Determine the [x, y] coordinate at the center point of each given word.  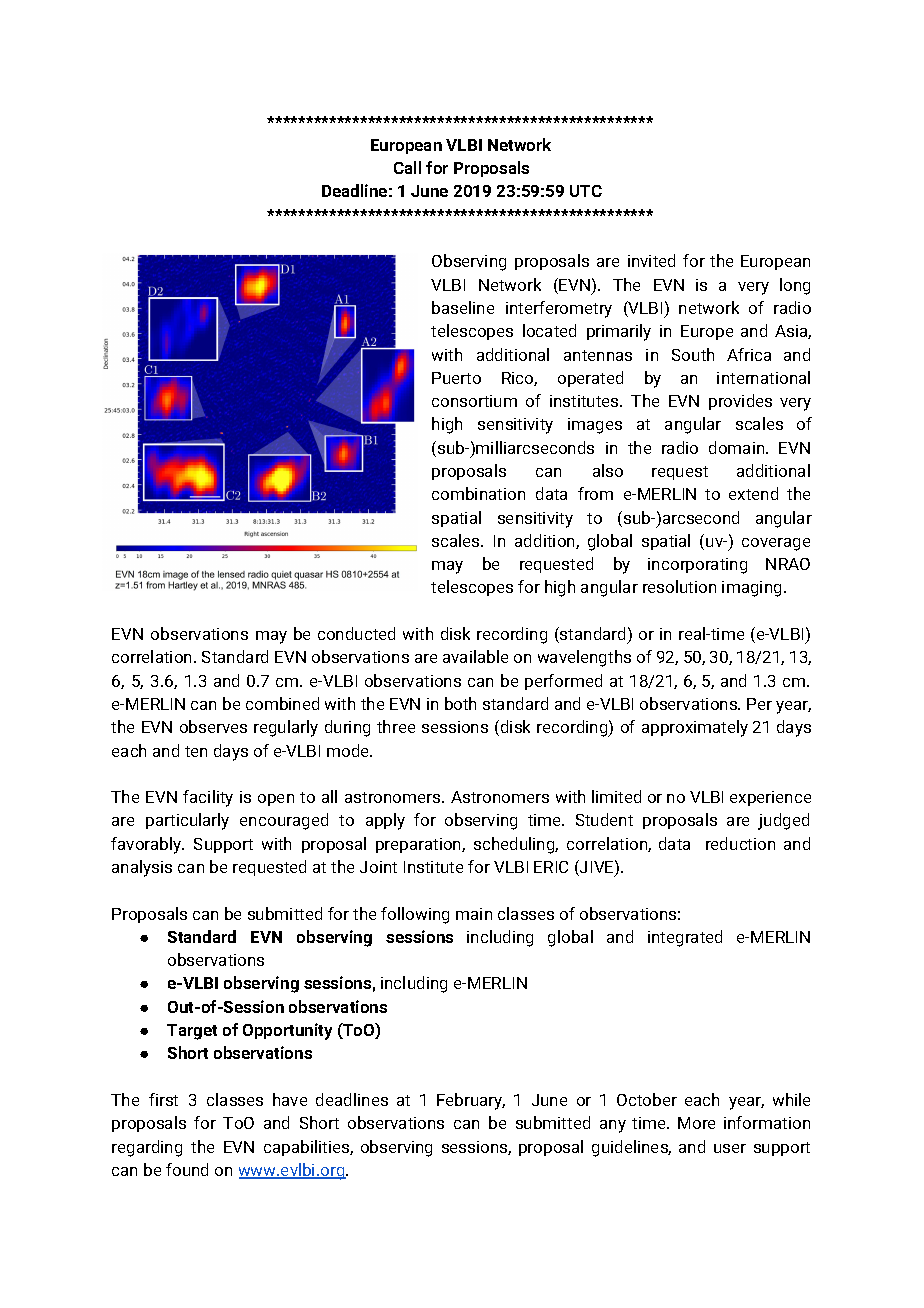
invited [651, 260]
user [730, 1148]
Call [407, 167]
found [187, 1169]
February [471, 1101]
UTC [586, 191]
